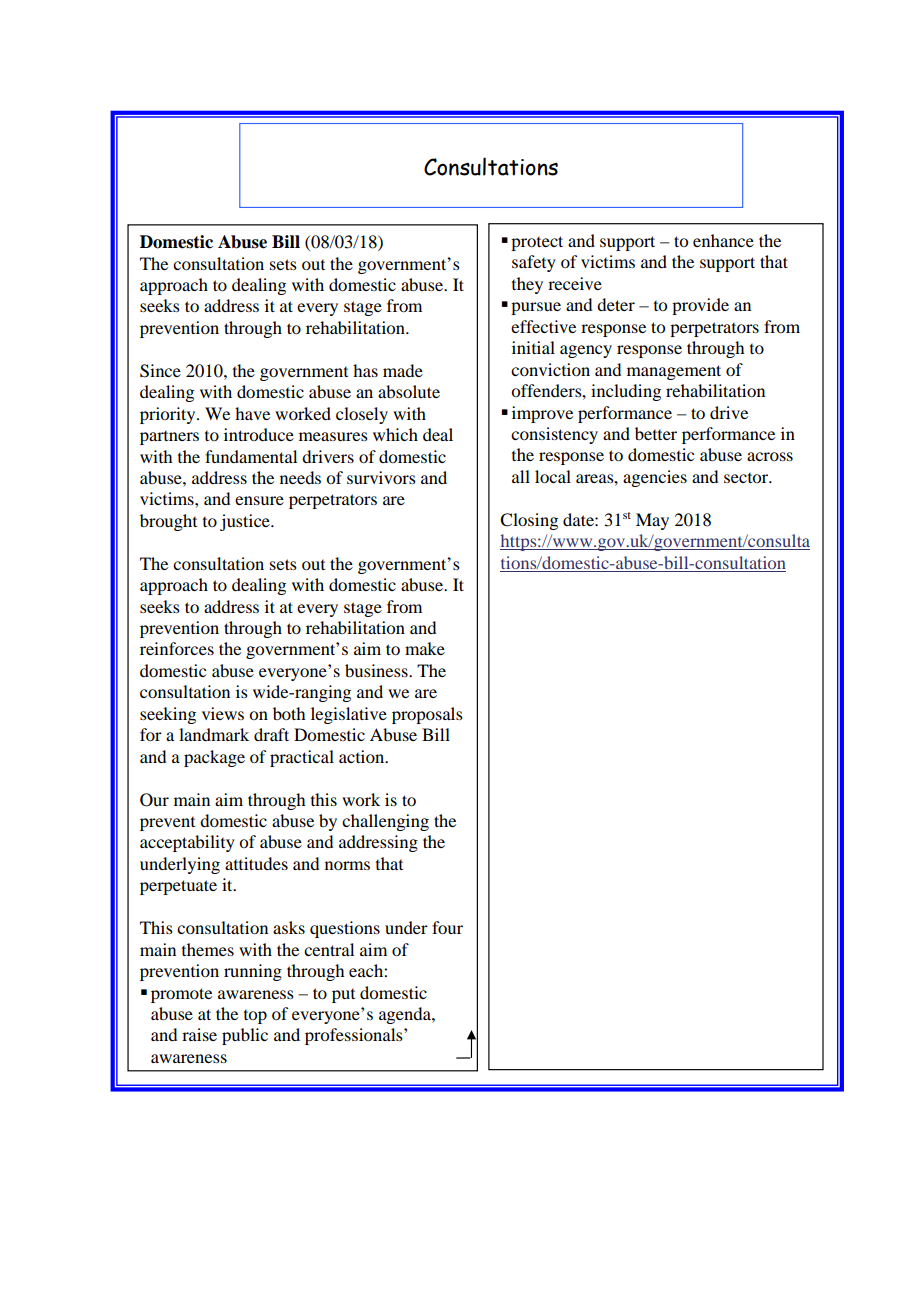 This screenshot has height=1308, width=924. What do you see at coordinates (255, 1017) in the screenshot?
I see `top` at bounding box center [255, 1017].
